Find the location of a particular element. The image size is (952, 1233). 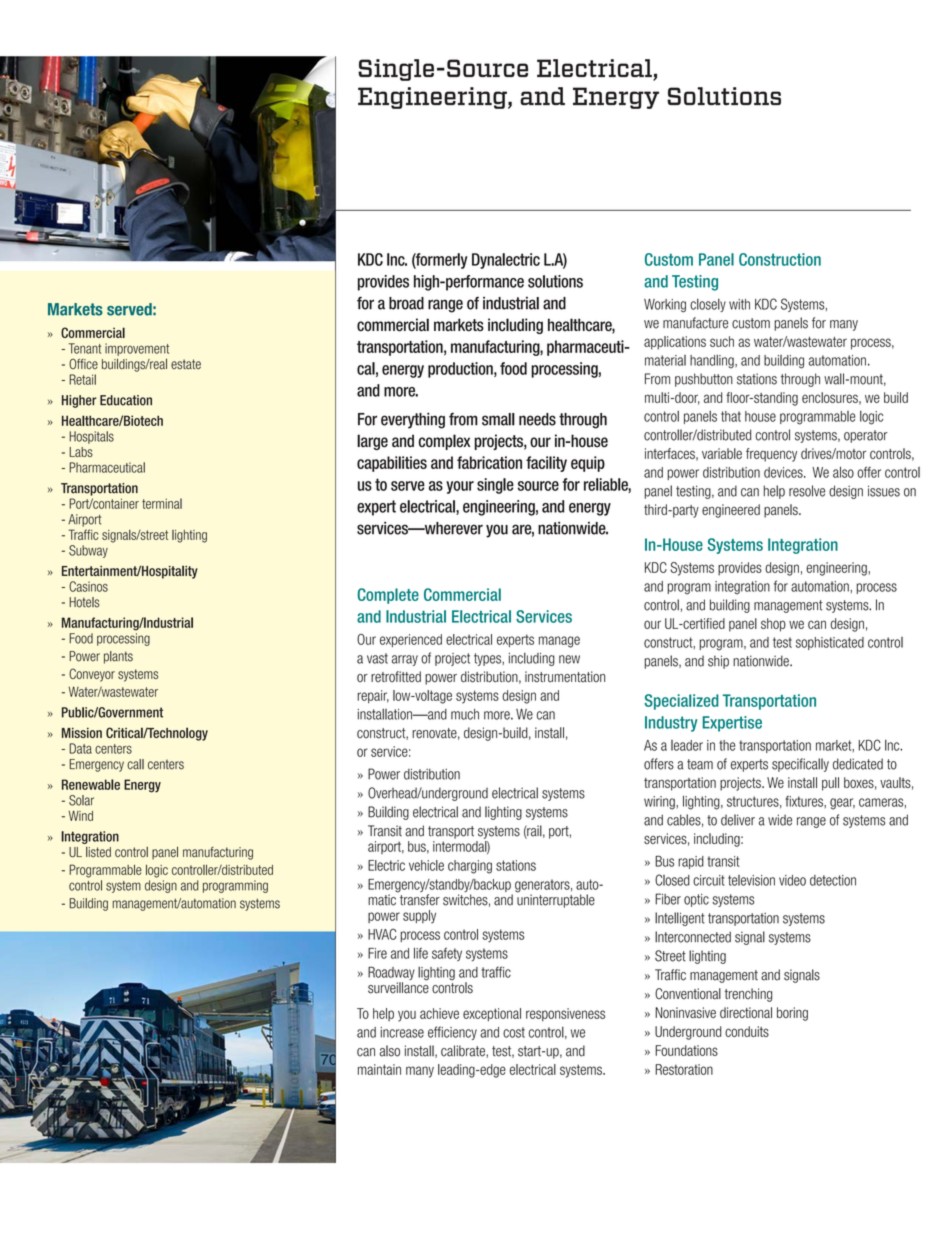

resolve is located at coordinates (807, 491).
